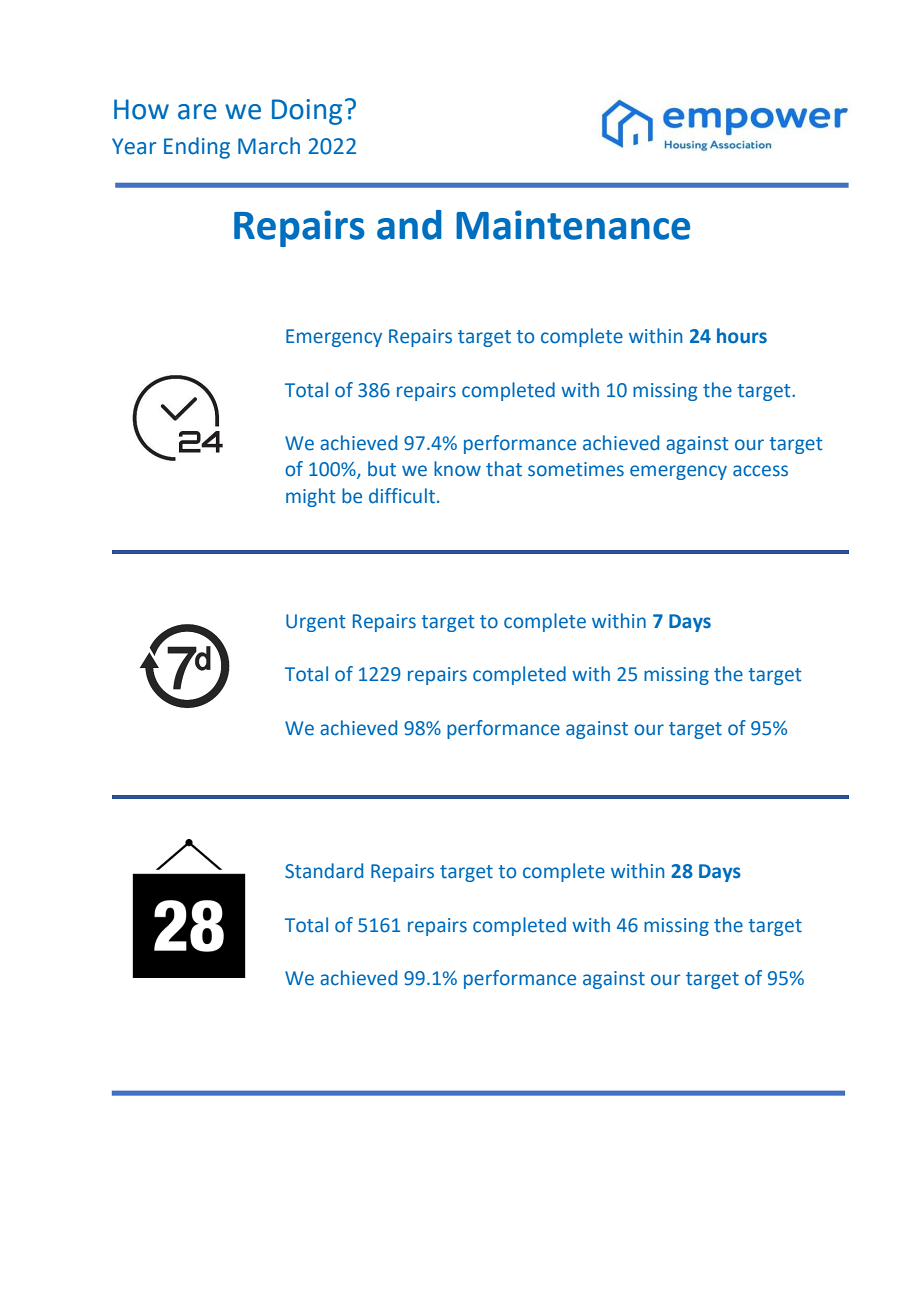  Describe the element at coordinates (316, 623) in the screenshot. I see `Urgent` at that location.
